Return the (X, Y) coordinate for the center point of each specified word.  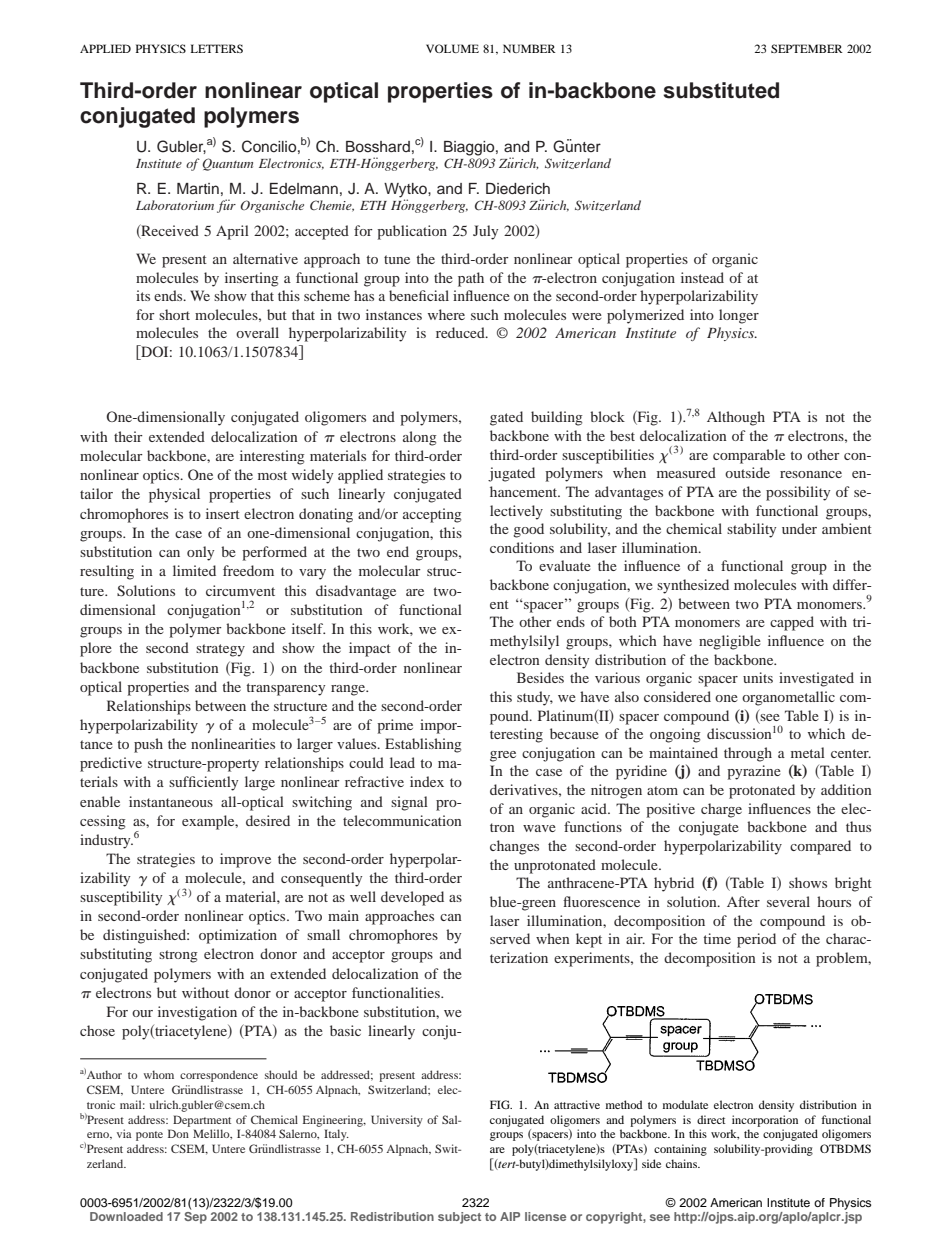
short (174, 314)
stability (751, 530)
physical (174, 495)
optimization (238, 936)
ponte (149, 1136)
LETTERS (217, 48)
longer (739, 316)
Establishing (423, 745)
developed (412, 898)
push (148, 745)
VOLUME (452, 48)
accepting (432, 515)
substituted (721, 90)
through (748, 754)
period (756, 940)
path (471, 279)
